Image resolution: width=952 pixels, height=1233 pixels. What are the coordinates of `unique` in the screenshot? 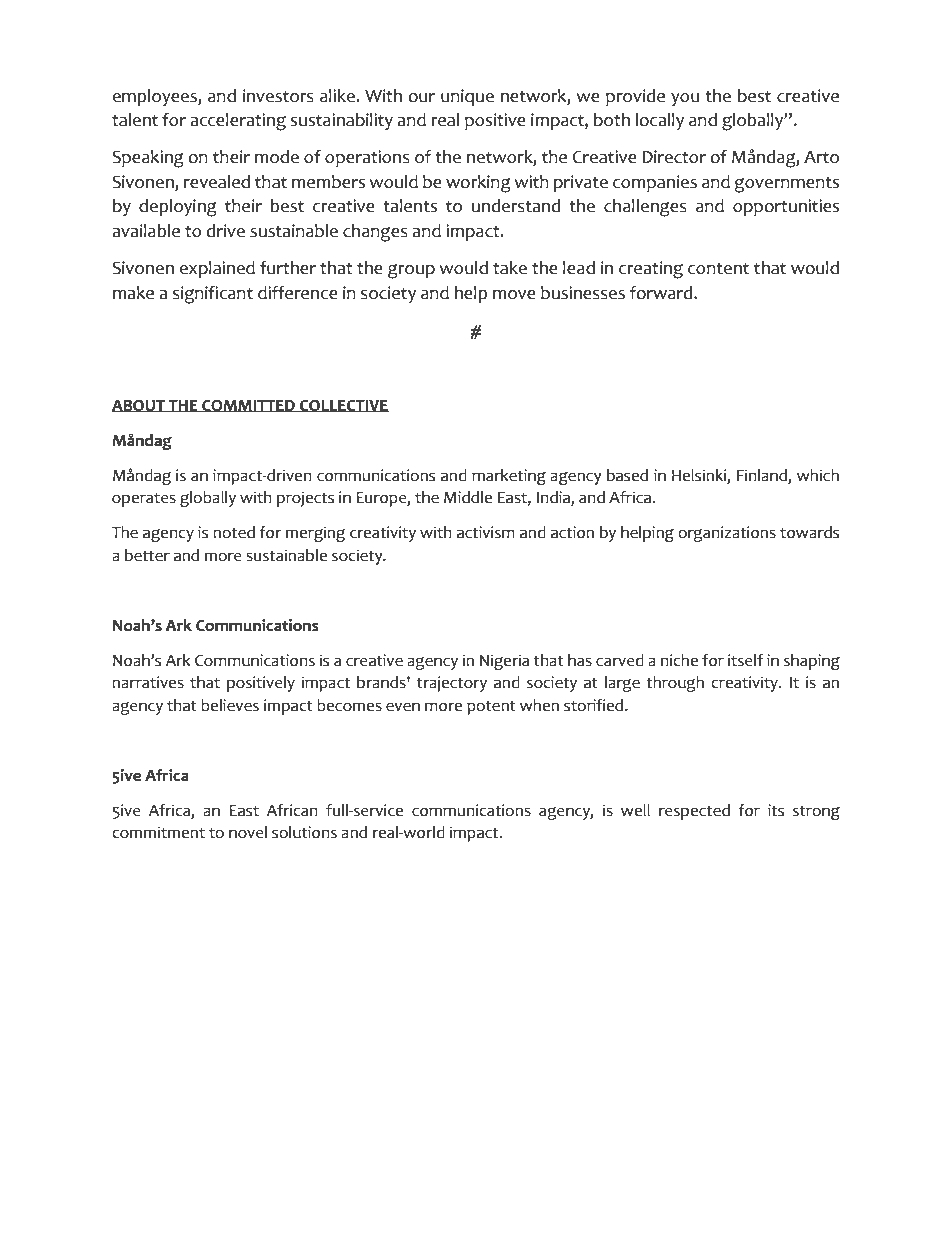 It's located at (467, 97).
